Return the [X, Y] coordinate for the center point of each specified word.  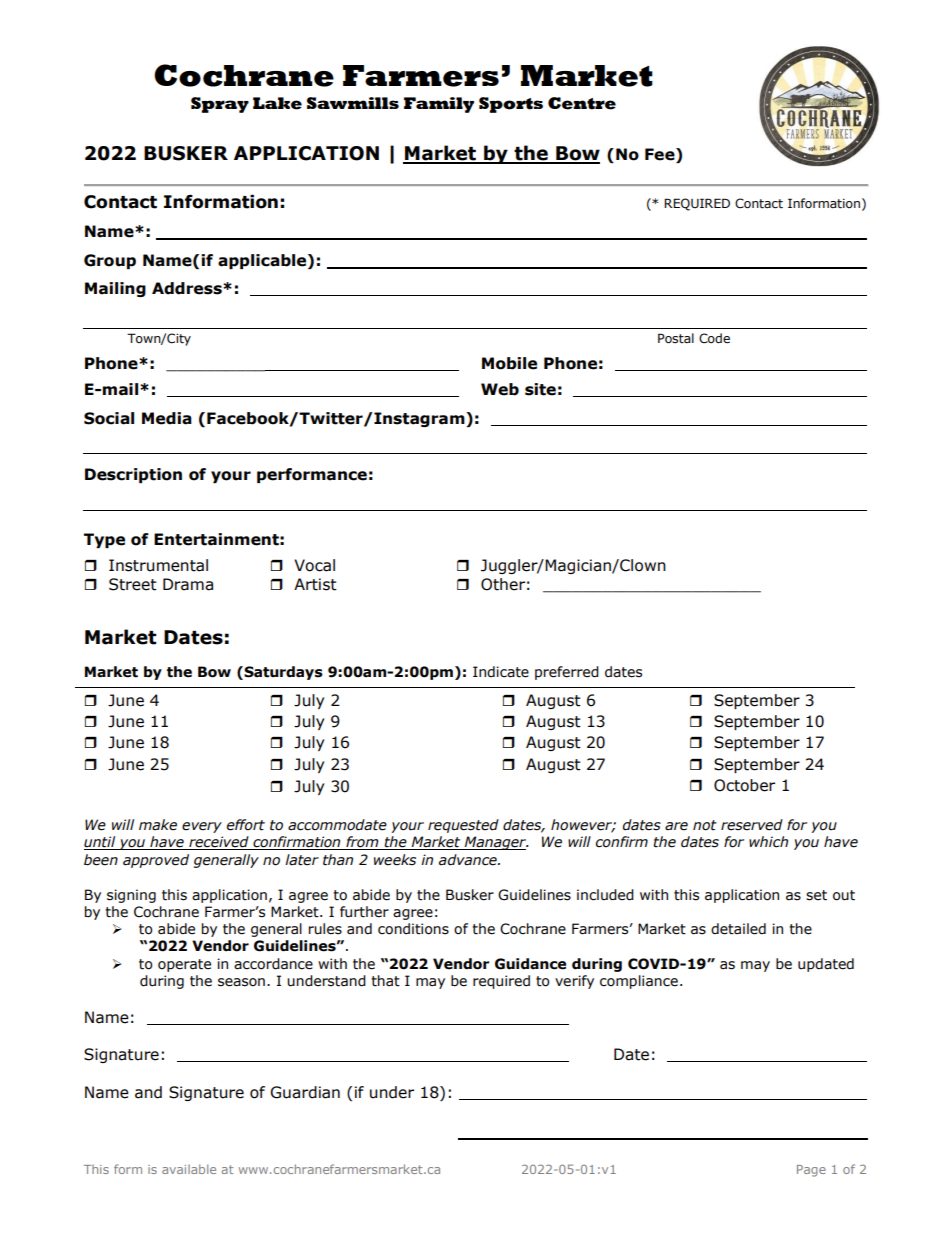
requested [463, 826]
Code [714, 338]
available [189, 1169]
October [744, 785]
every [202, 827]
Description [133, 475]
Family [439, 105]
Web [500, 389]
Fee [661, 155]
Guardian [305, 1092]
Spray [220, 105]
